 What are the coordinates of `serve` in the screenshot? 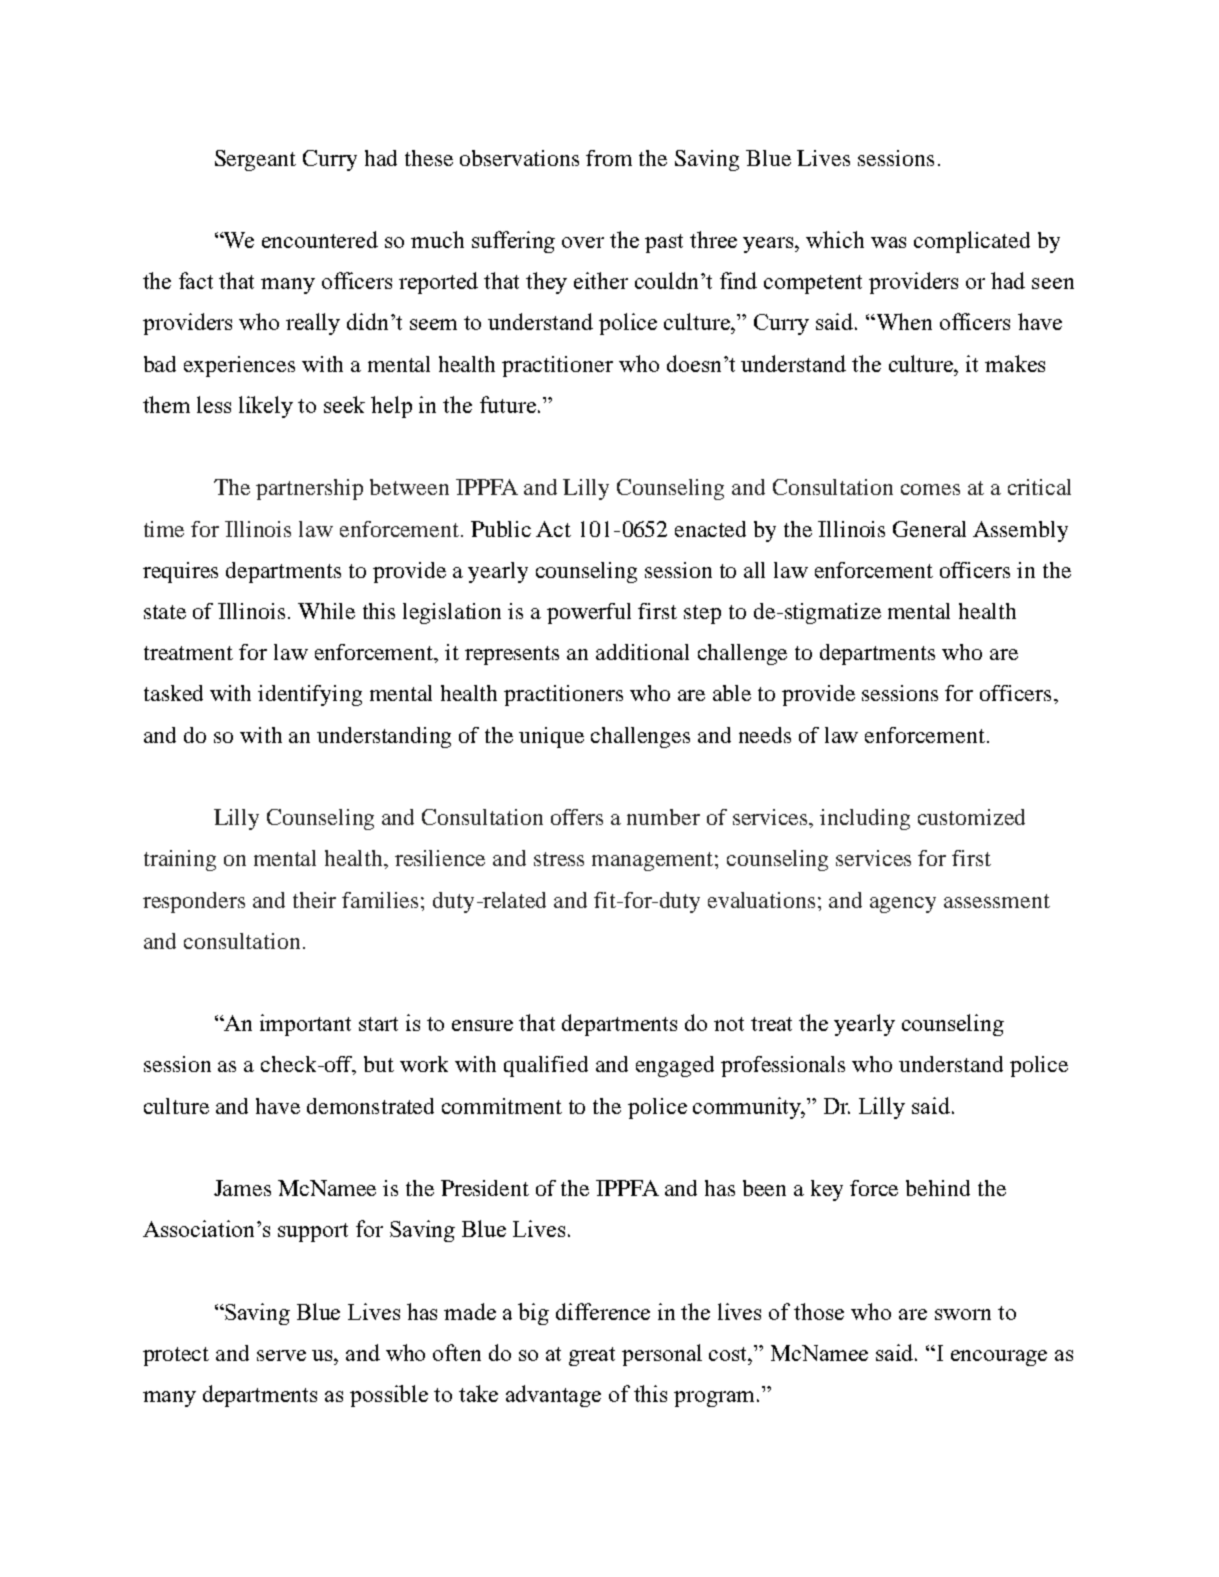 It's located at (281, 1355).
